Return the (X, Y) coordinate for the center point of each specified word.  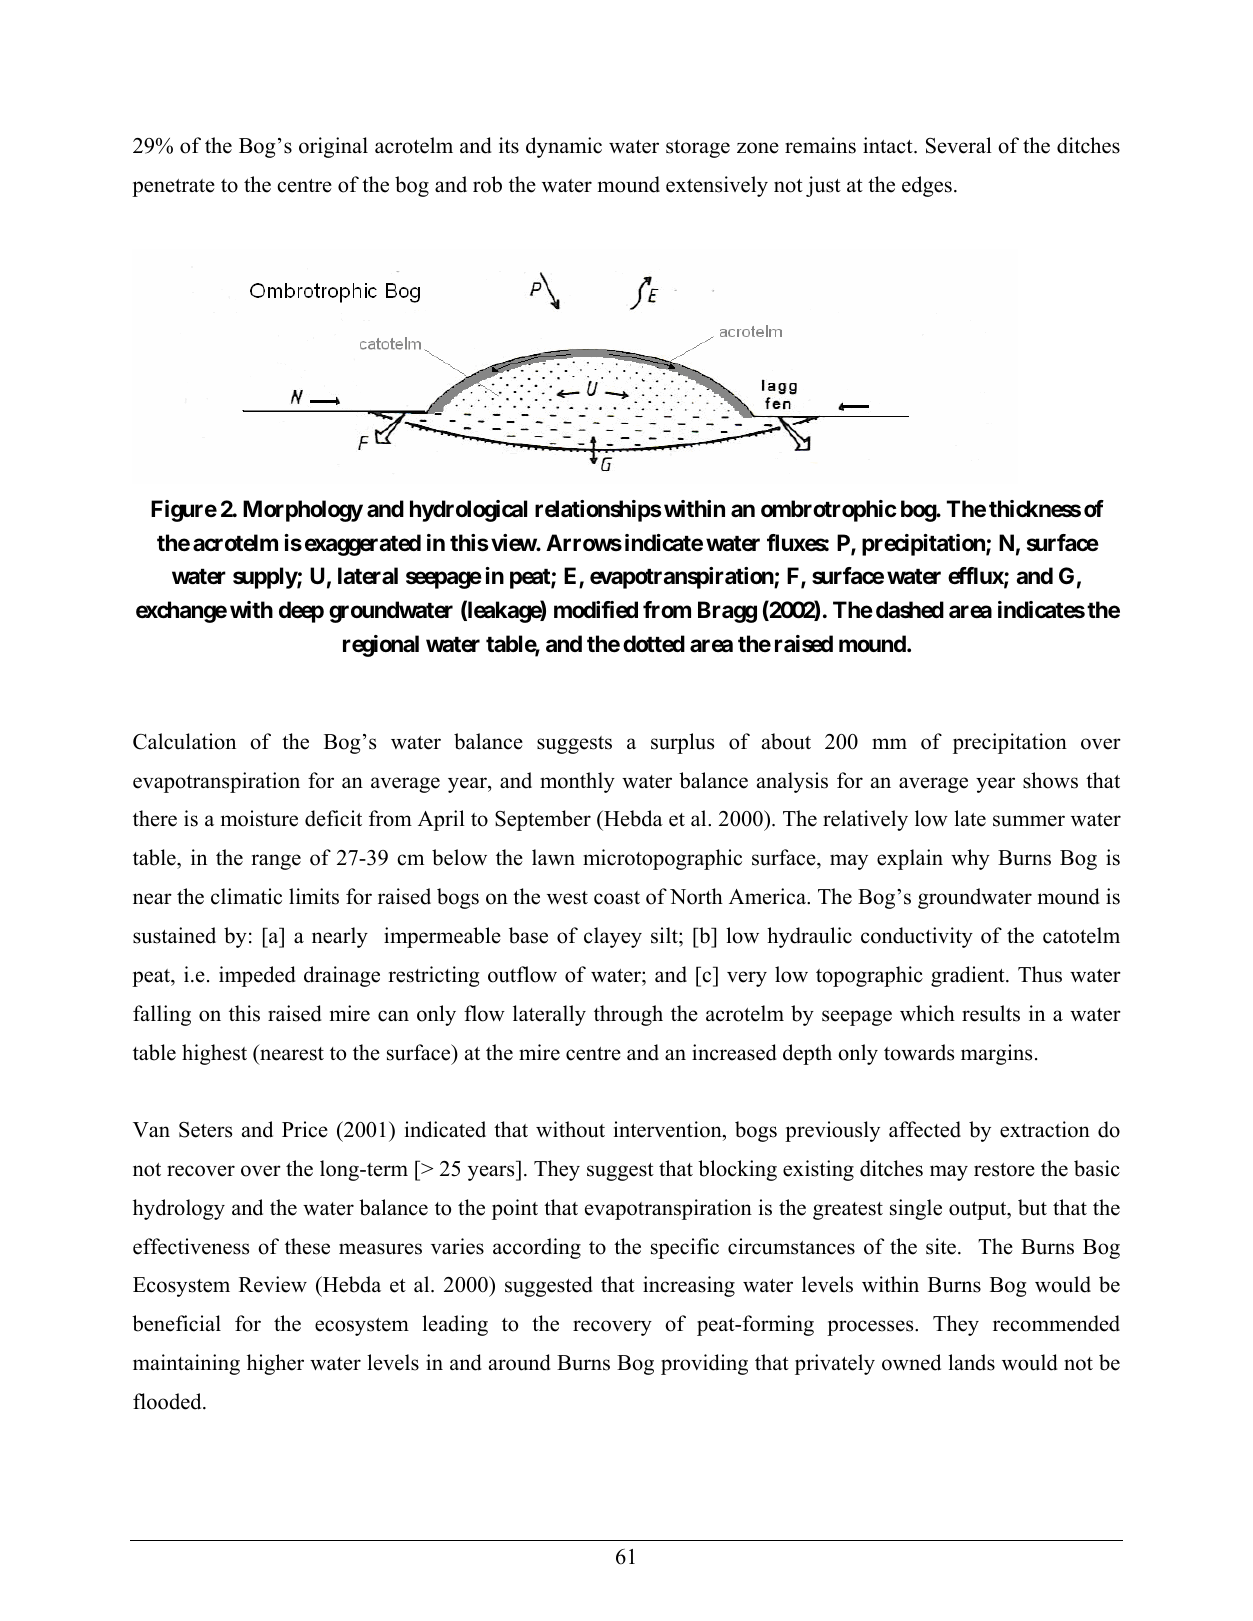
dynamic (564, 147)
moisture (259, 818)
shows (1050, 780)
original (333, 147)
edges (927, 186)
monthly (577, 782)
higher (275, 1364)
